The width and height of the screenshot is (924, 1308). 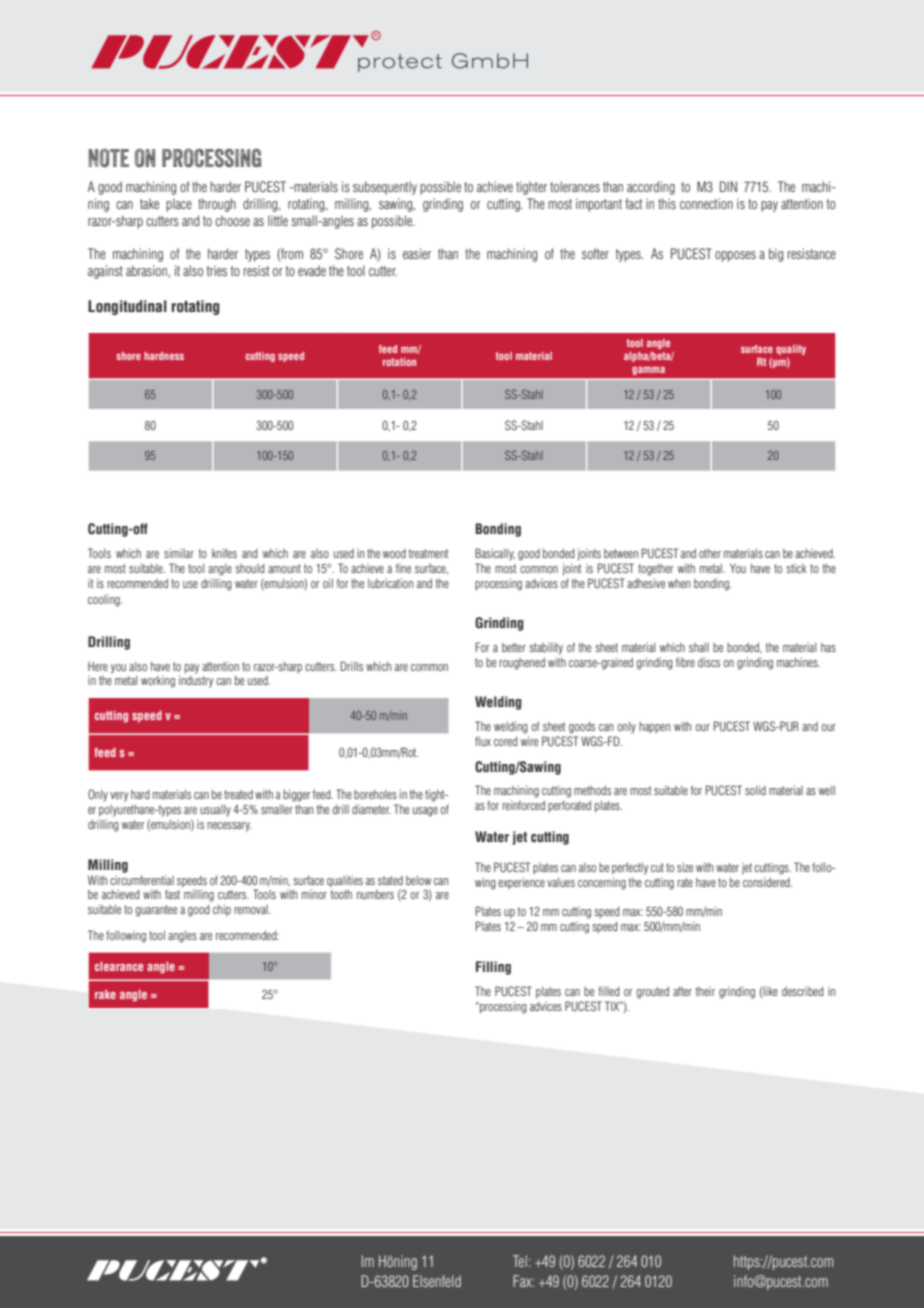 I want to click on their, so click(x=705, y=991).
